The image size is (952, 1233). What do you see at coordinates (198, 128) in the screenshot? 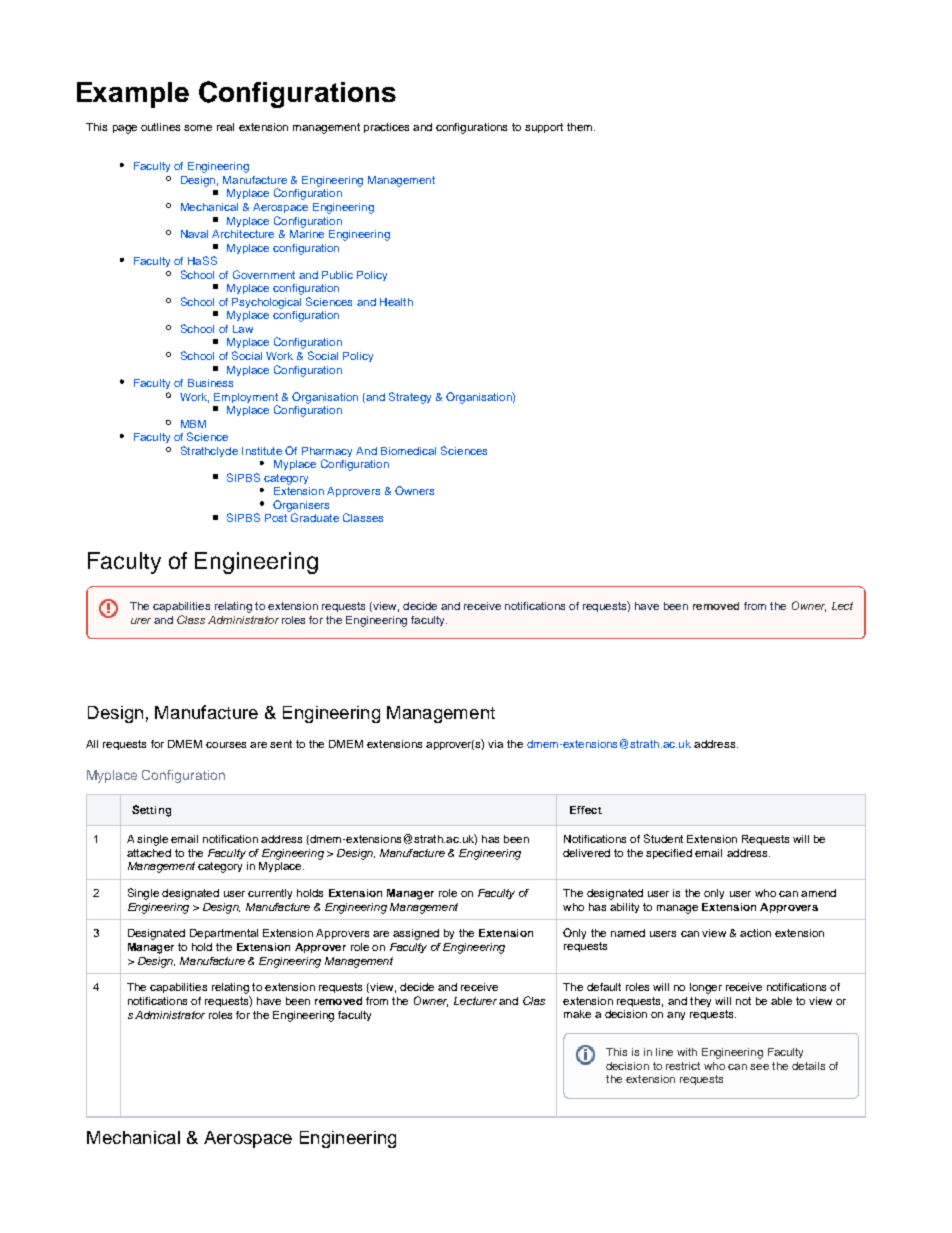
I see `some` at bounding box center [198, 128].
